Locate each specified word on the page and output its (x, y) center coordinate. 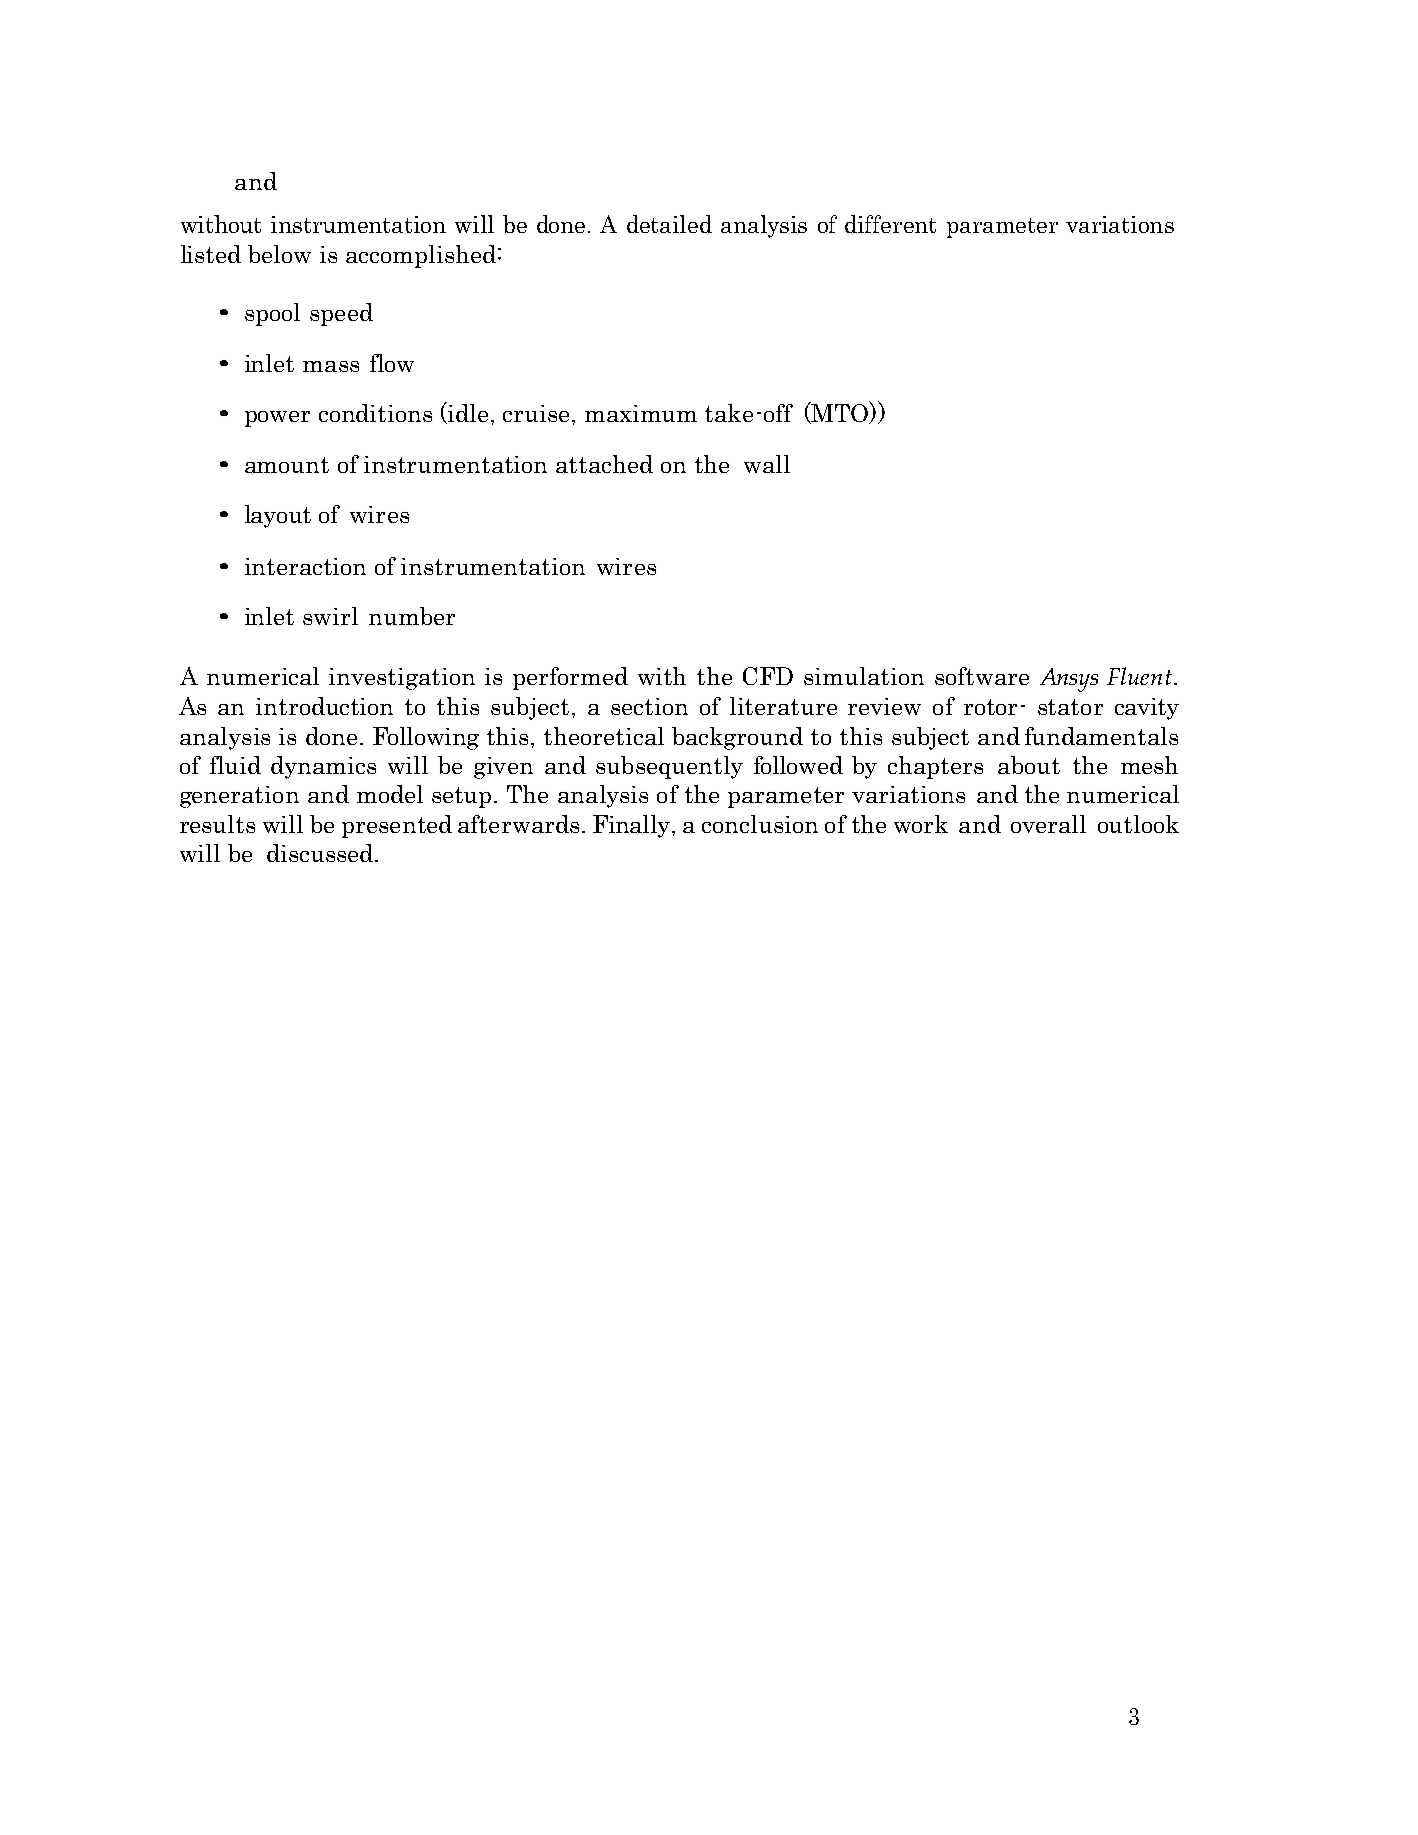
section (649, 706)
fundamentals (1101, 736)
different (890, 224)
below (279, 254)
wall (767, 464)
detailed (669, 224)
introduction (324, 706)
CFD (768, 676)
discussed (320, 853)
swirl (330, 616)
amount (287, 465)
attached (604, 464)
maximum (641, 413)
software (982, 676)
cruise (538, 413)
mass (331, 366)
